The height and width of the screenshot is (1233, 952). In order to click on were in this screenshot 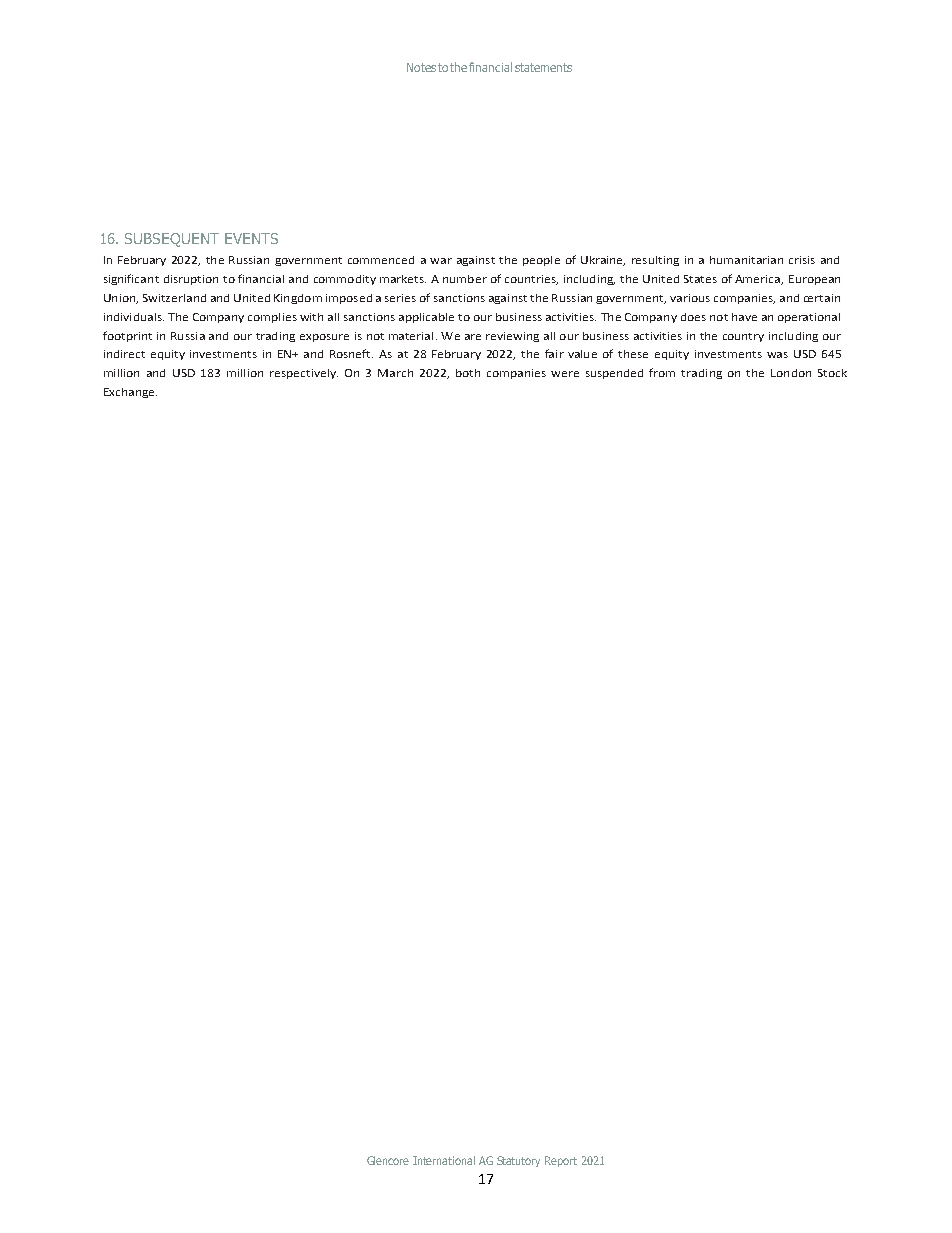, I will do `click(565, 374)`.
